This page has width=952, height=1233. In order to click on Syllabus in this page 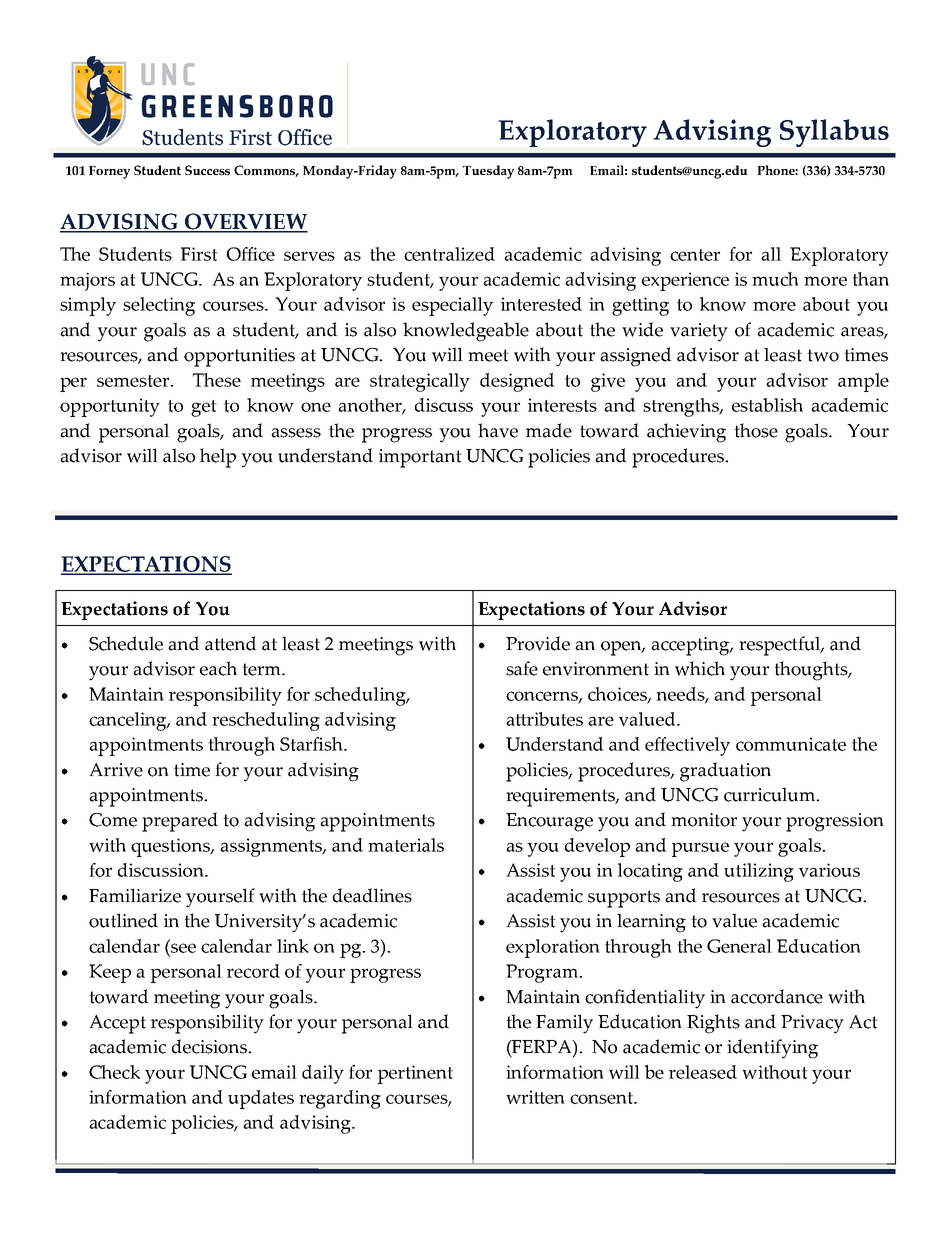, I will do `click(834, 133)`.
